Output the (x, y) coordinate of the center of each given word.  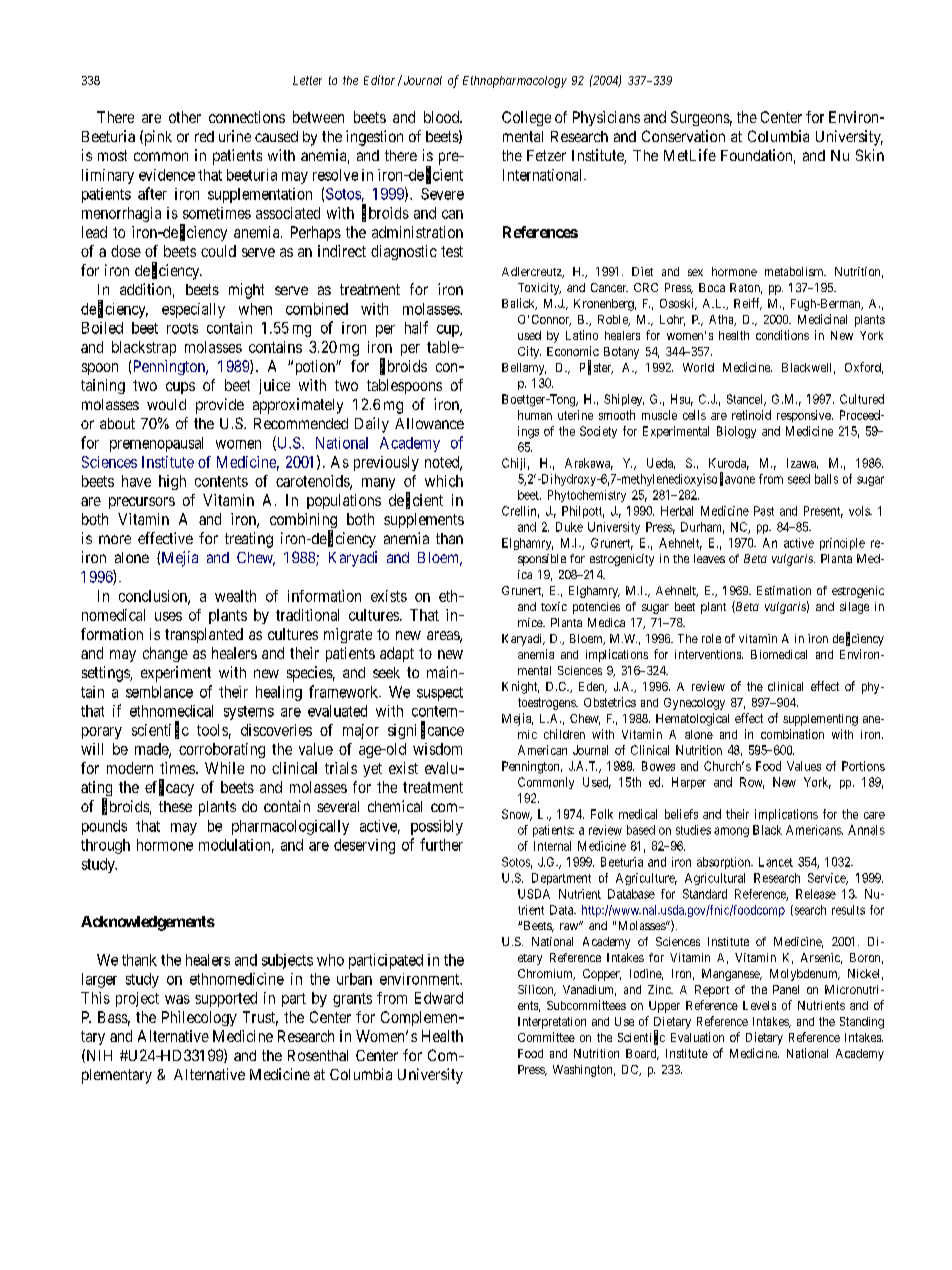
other (185, 117)
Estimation (784, 590)
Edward (439, 998)
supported (226, 999)
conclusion (154, 597)
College (526, 118)
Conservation (683, 136)
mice (531, 622)
